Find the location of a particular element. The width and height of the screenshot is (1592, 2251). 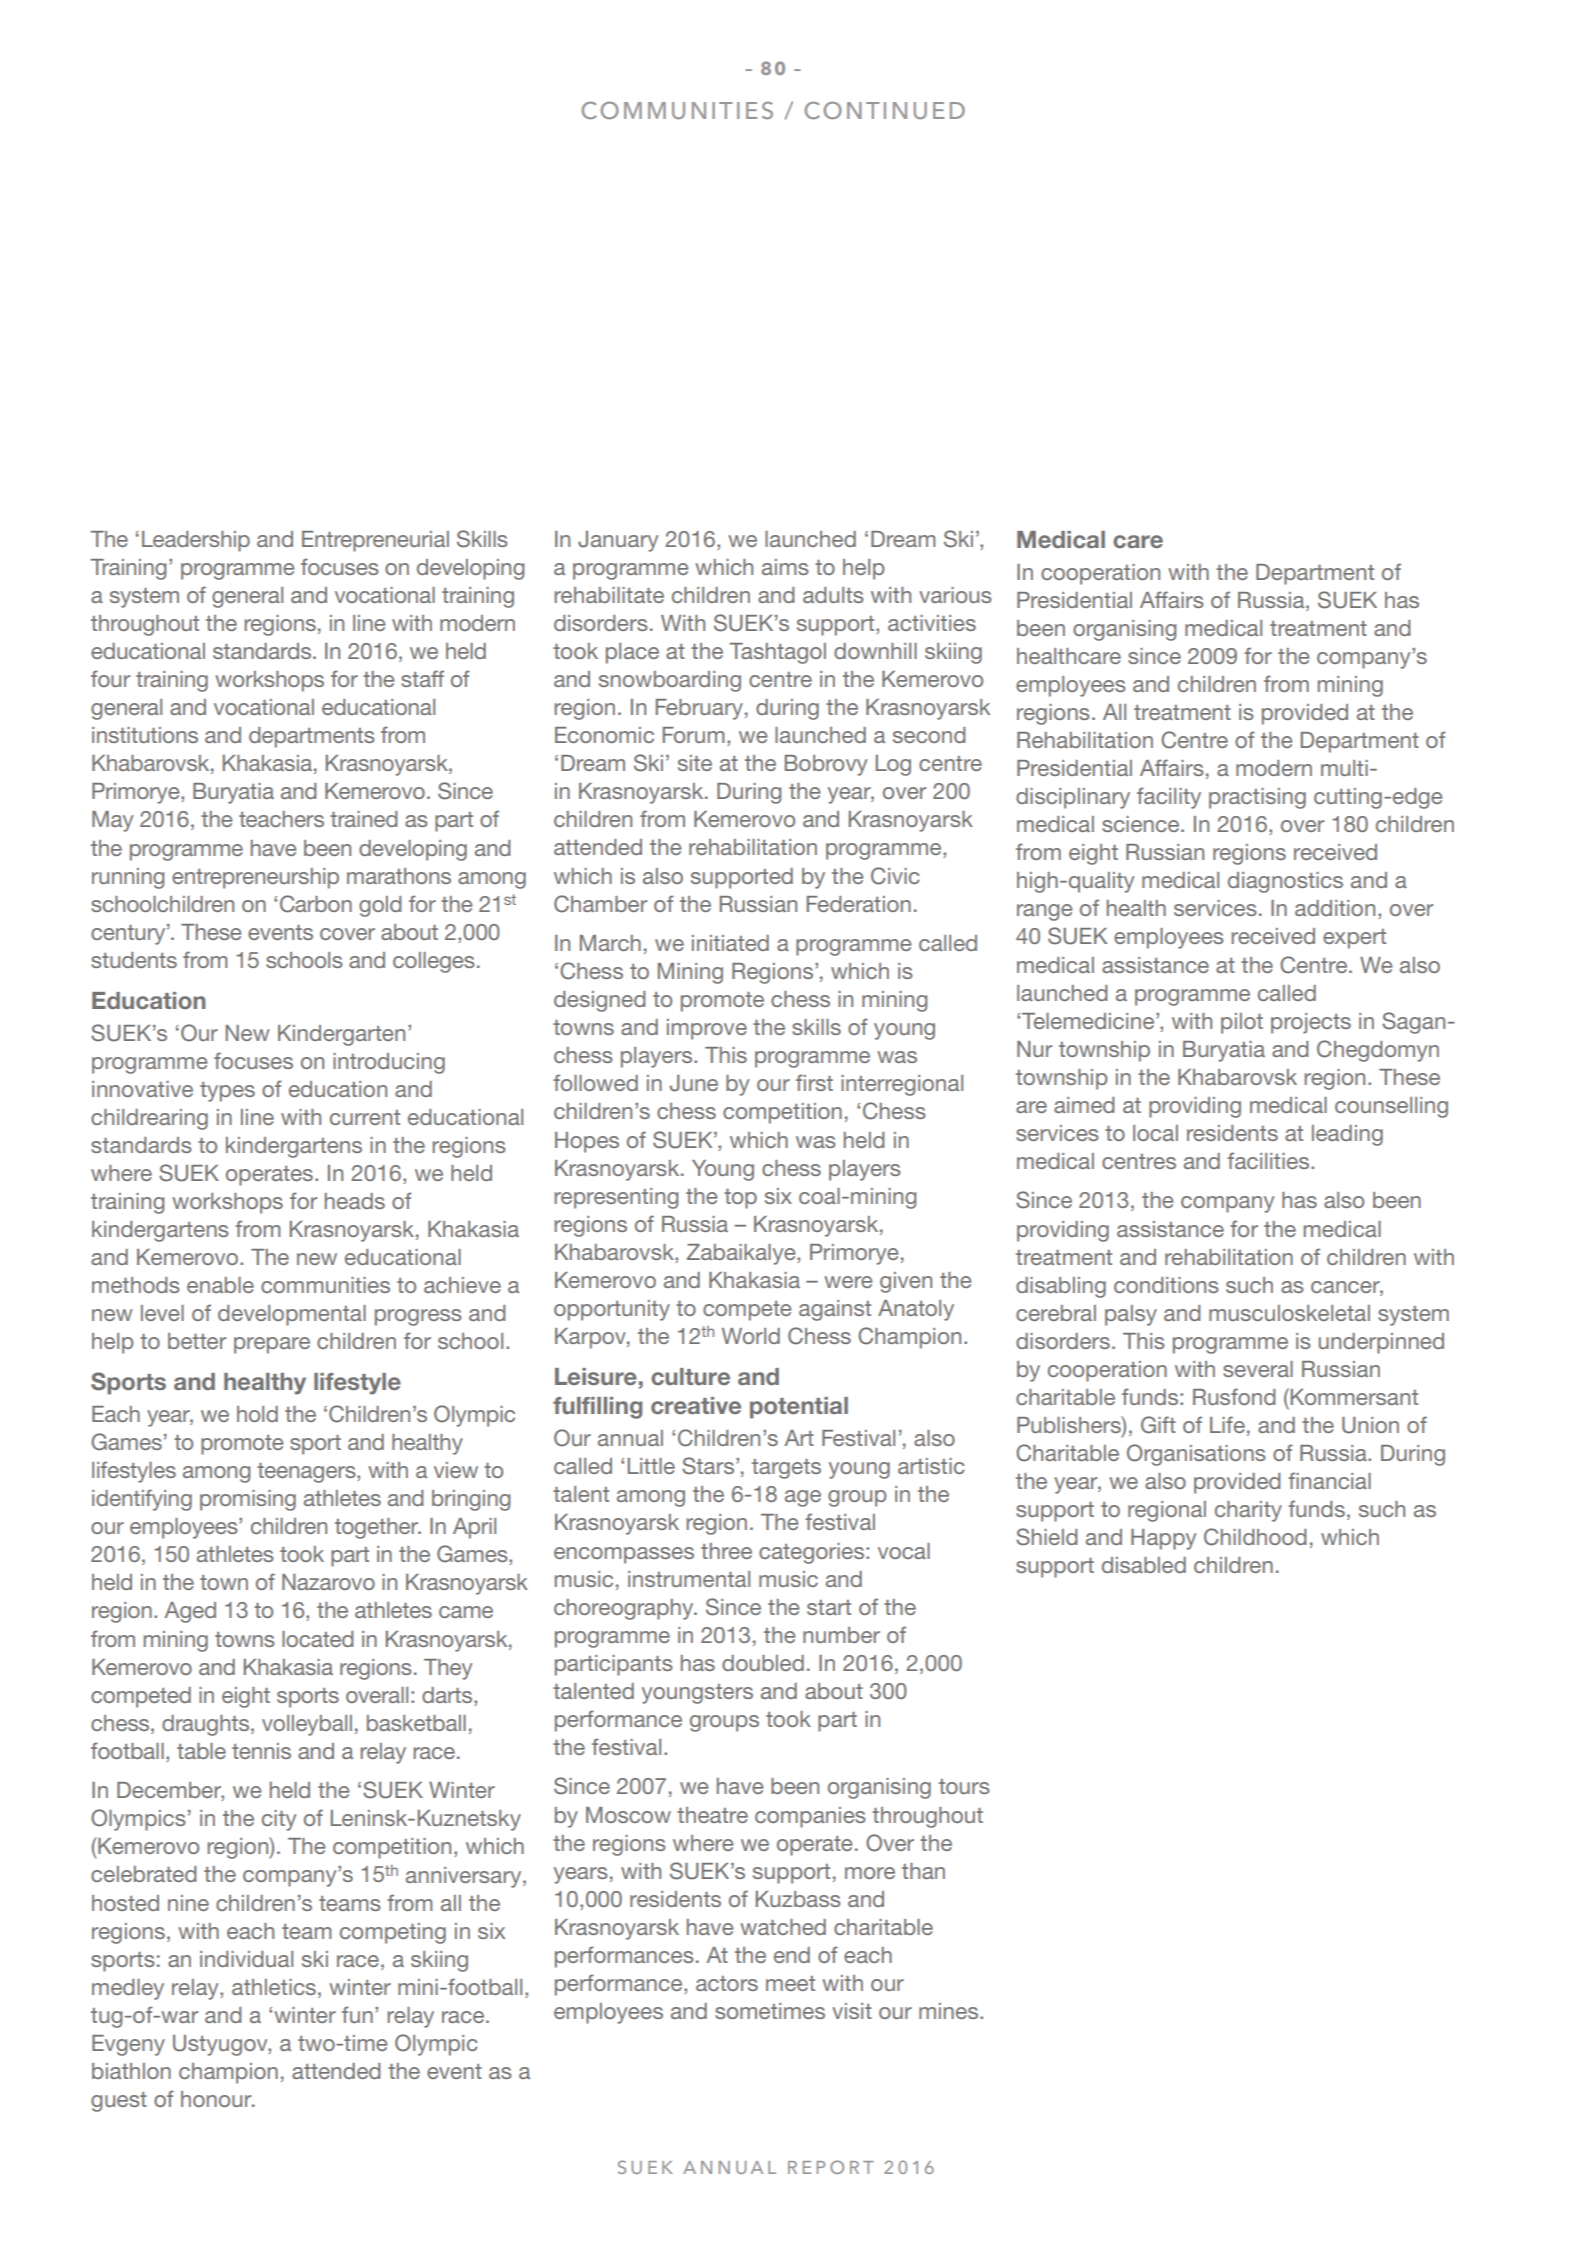

mines is located at coordinates (950, 2011).
